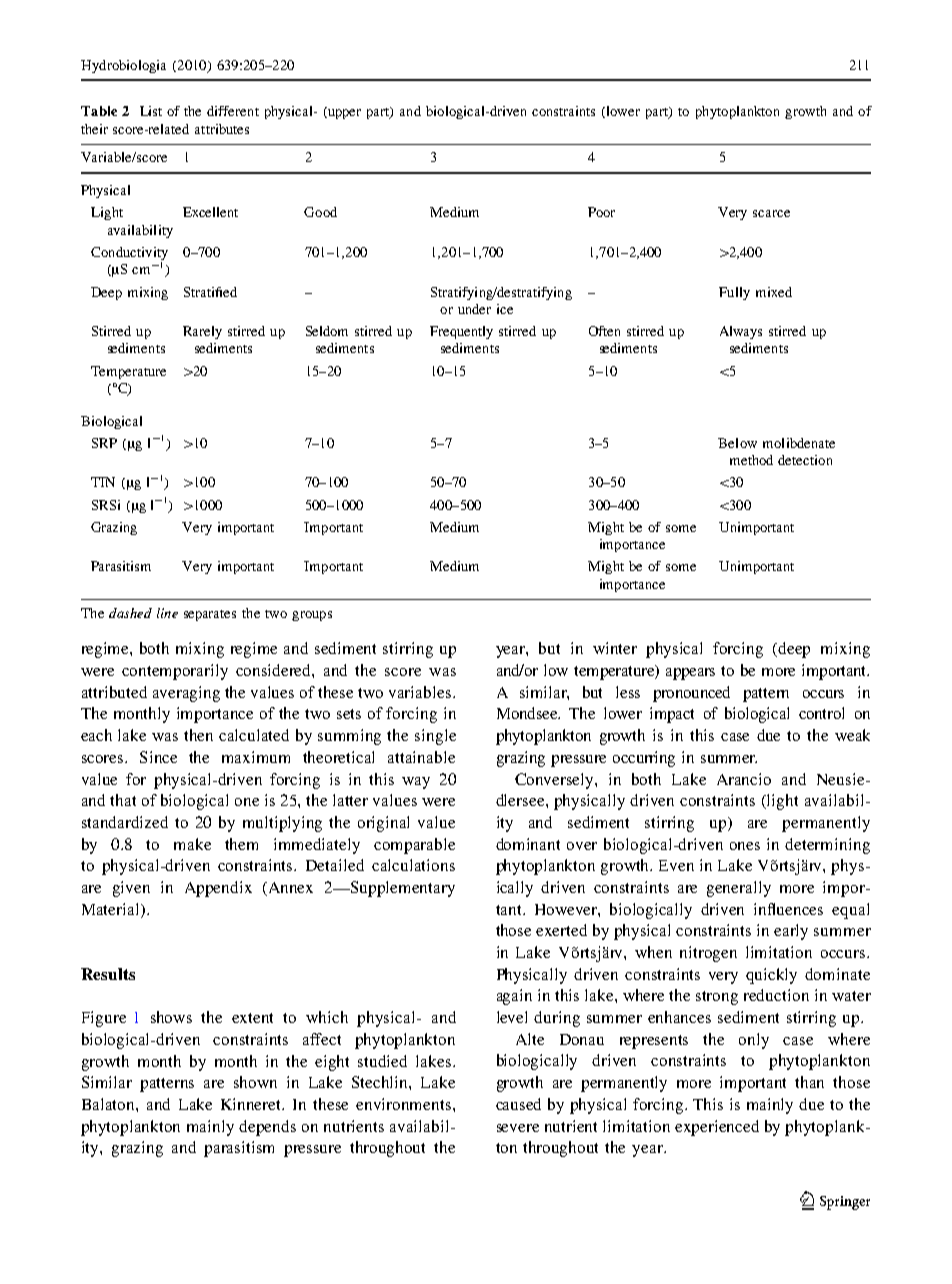  Describe the element at coordinates (745, 846) in the screenshot. I see `ones` at that location.
